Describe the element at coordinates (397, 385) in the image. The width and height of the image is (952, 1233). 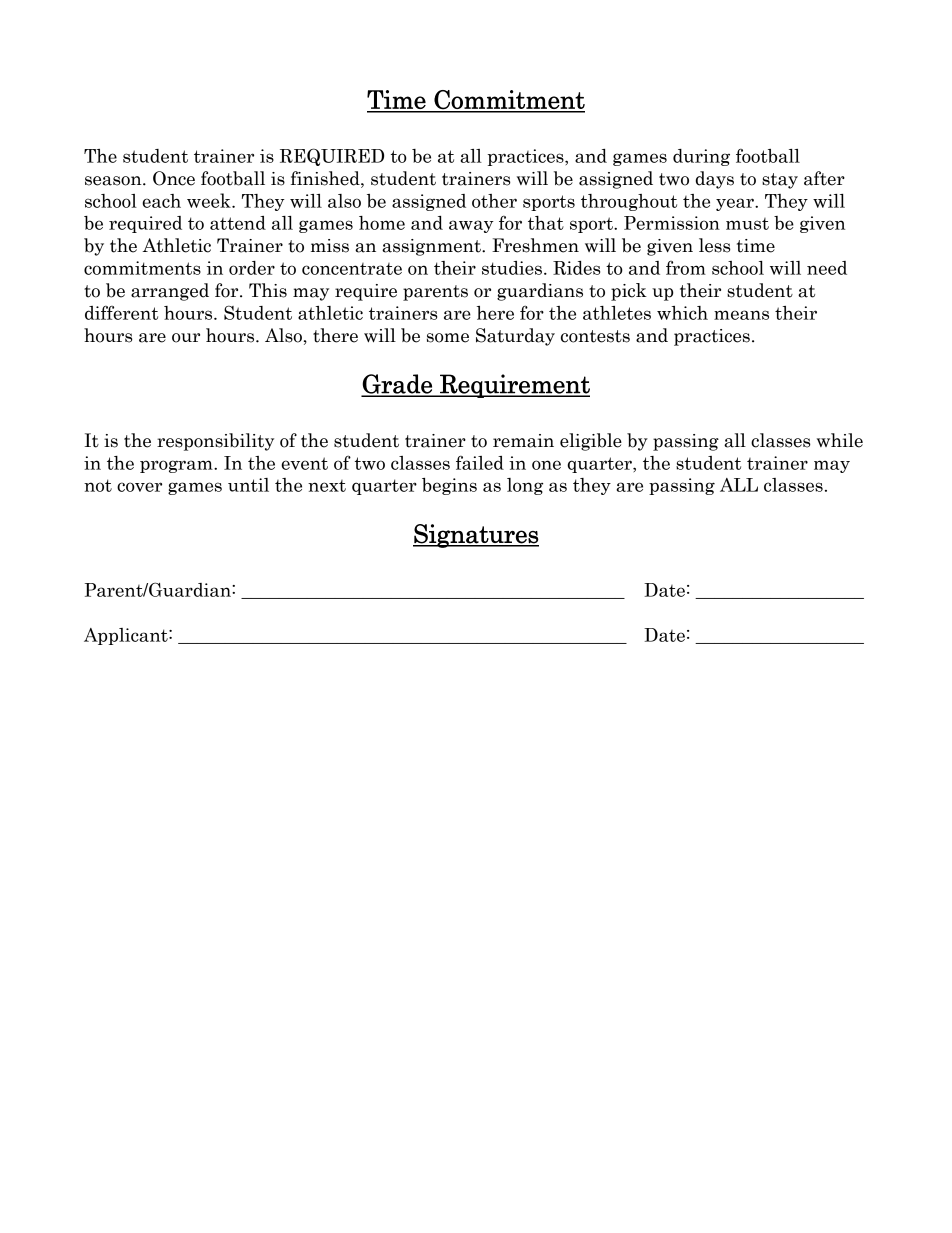
I see `Grade` at that location.
